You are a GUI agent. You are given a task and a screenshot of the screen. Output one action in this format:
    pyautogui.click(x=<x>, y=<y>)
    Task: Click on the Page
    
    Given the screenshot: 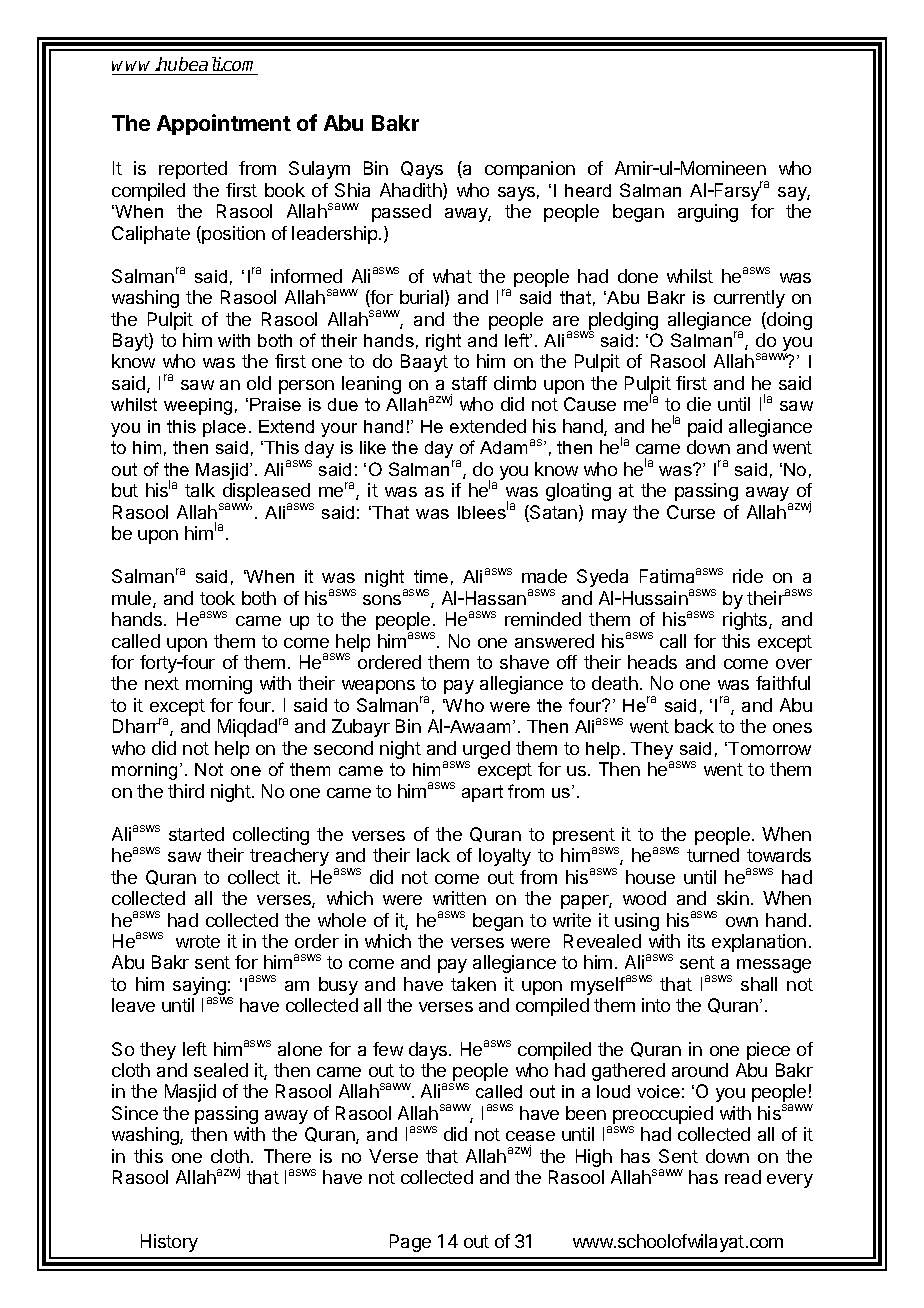 What is the action you would take?
    pyautogui.click(x=410, y=1243)
